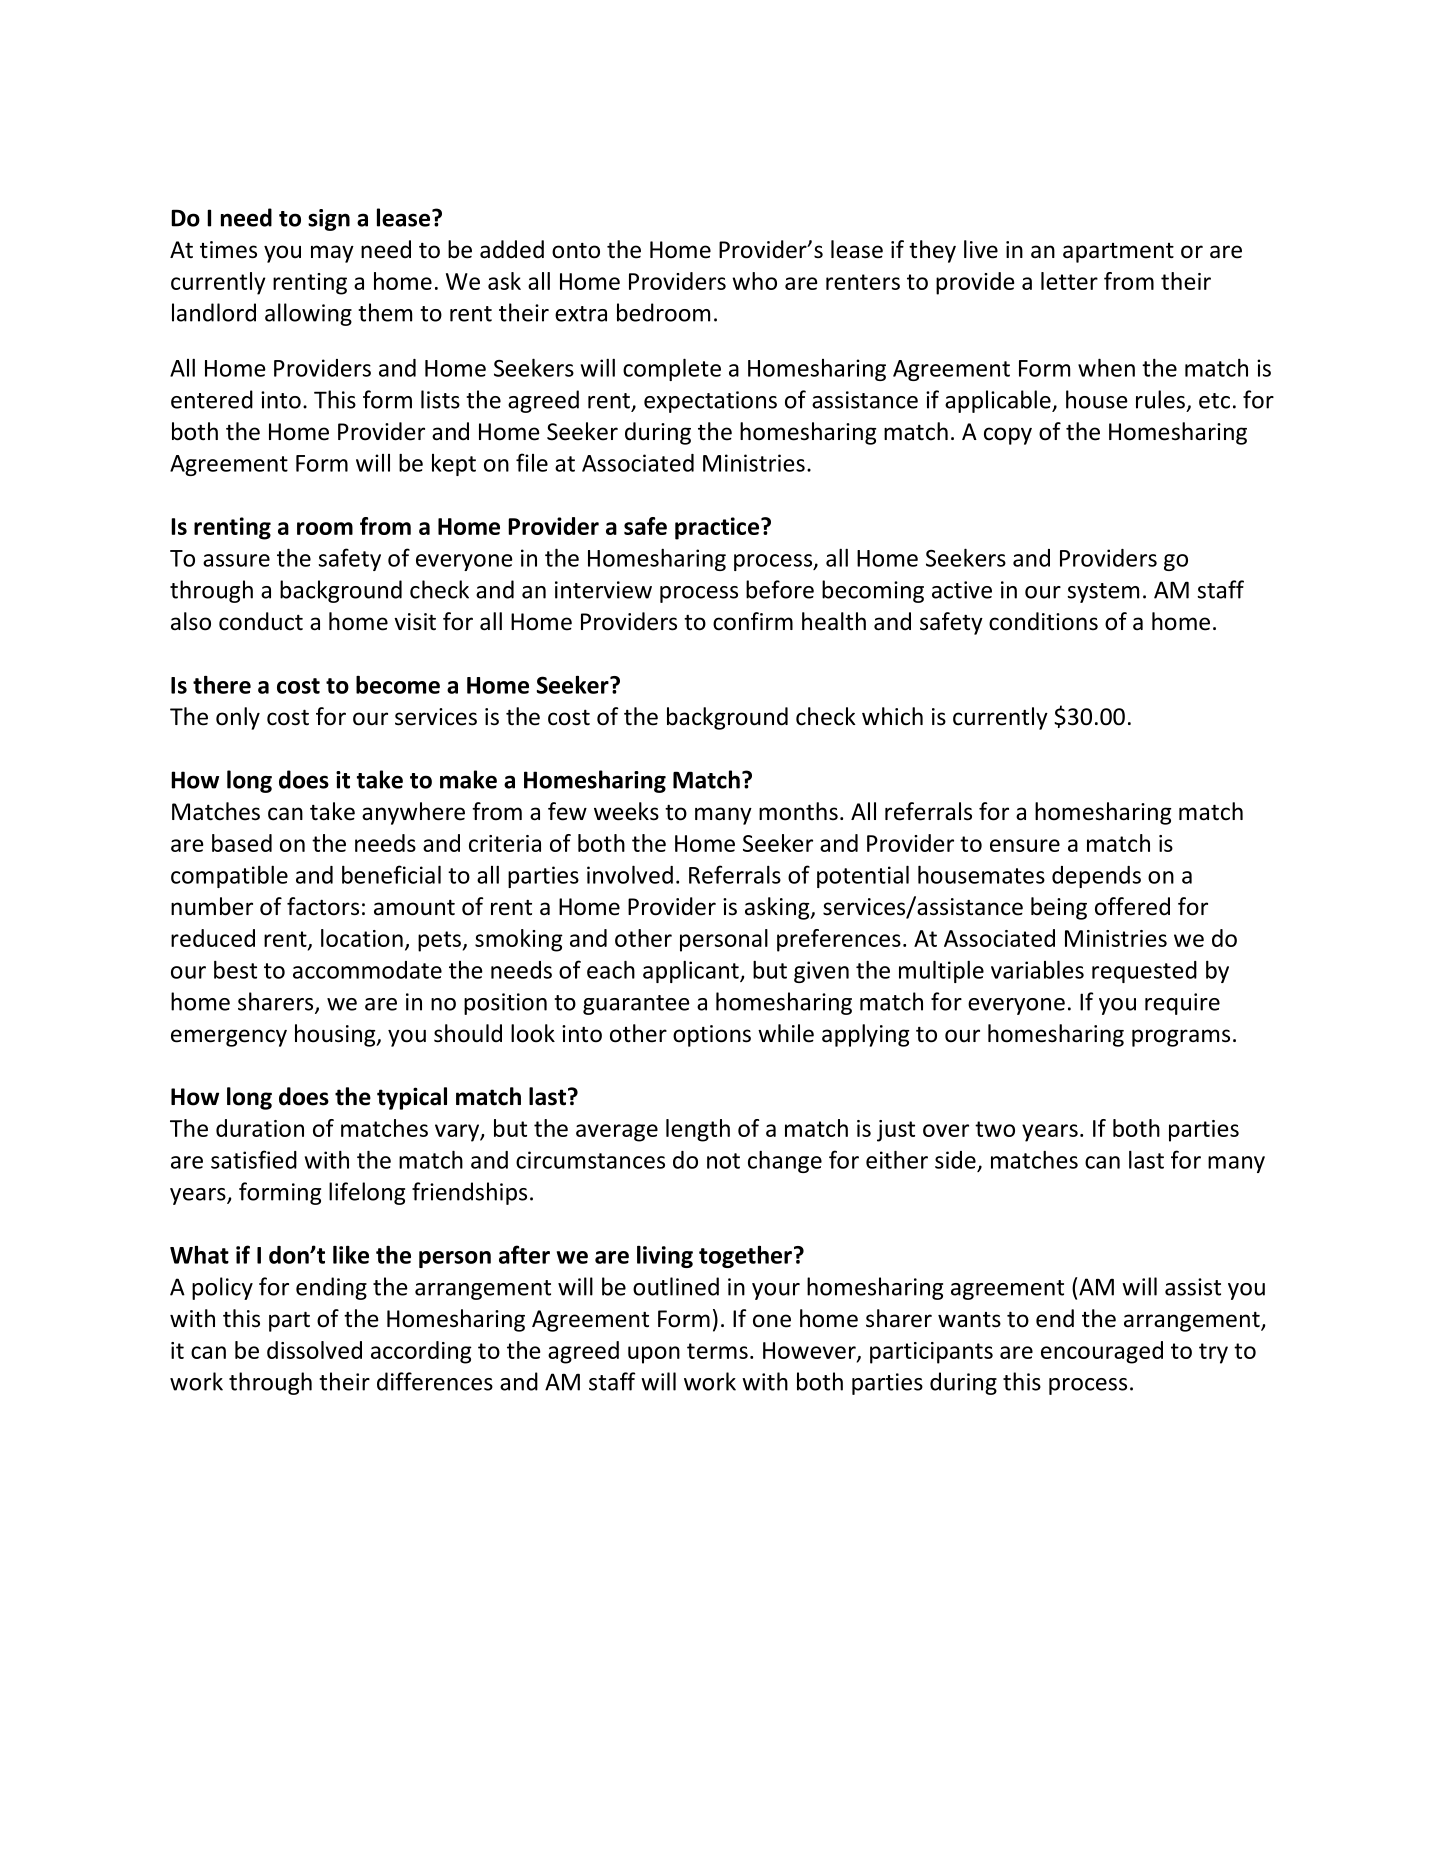 The width and height of the image is (1444, 1869). What do you see at coordinates (332, 254) in the image?
I see `may` at bounding box center [332, 254].
